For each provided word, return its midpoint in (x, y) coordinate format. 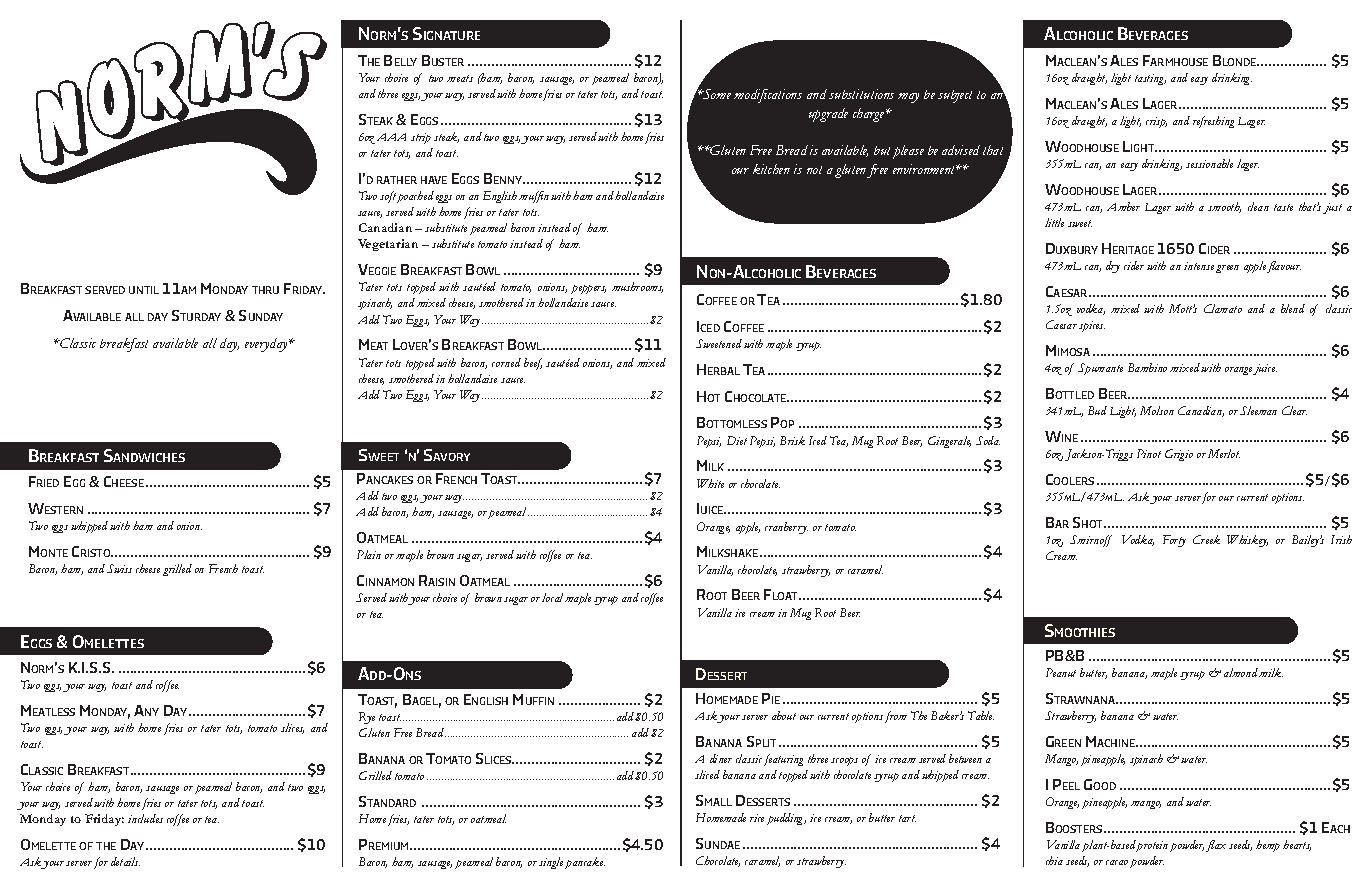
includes (145, 818)
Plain (369, 554)
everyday (267, 345)
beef (533, 364)
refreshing (1213, 122)
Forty (1174, 541)
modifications (768, 96)
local (552, 597)
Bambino (1147, 367)
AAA (391, 137)
